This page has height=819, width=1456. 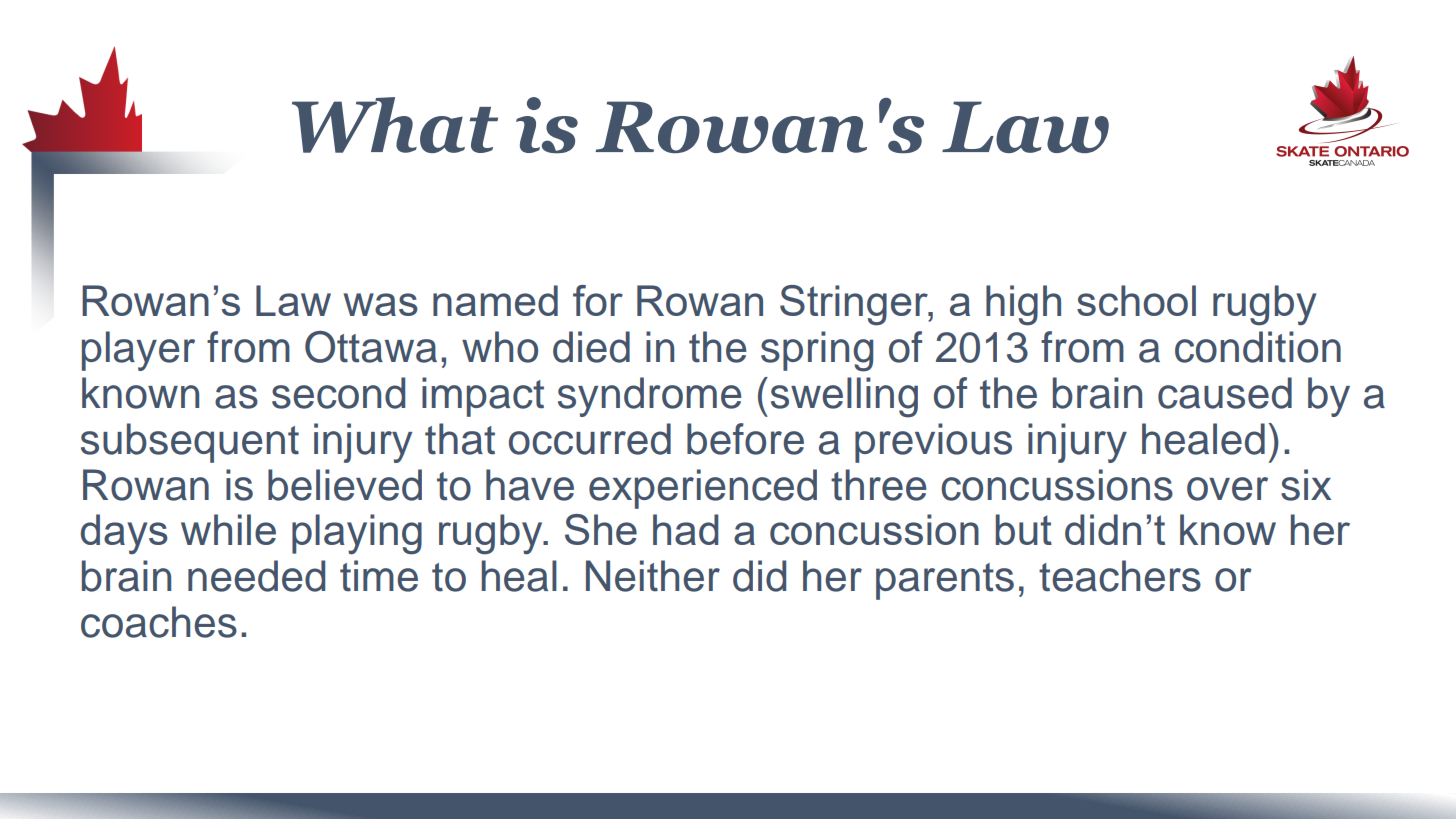 I want to click on teachers, so click(x=1120, y=576).
